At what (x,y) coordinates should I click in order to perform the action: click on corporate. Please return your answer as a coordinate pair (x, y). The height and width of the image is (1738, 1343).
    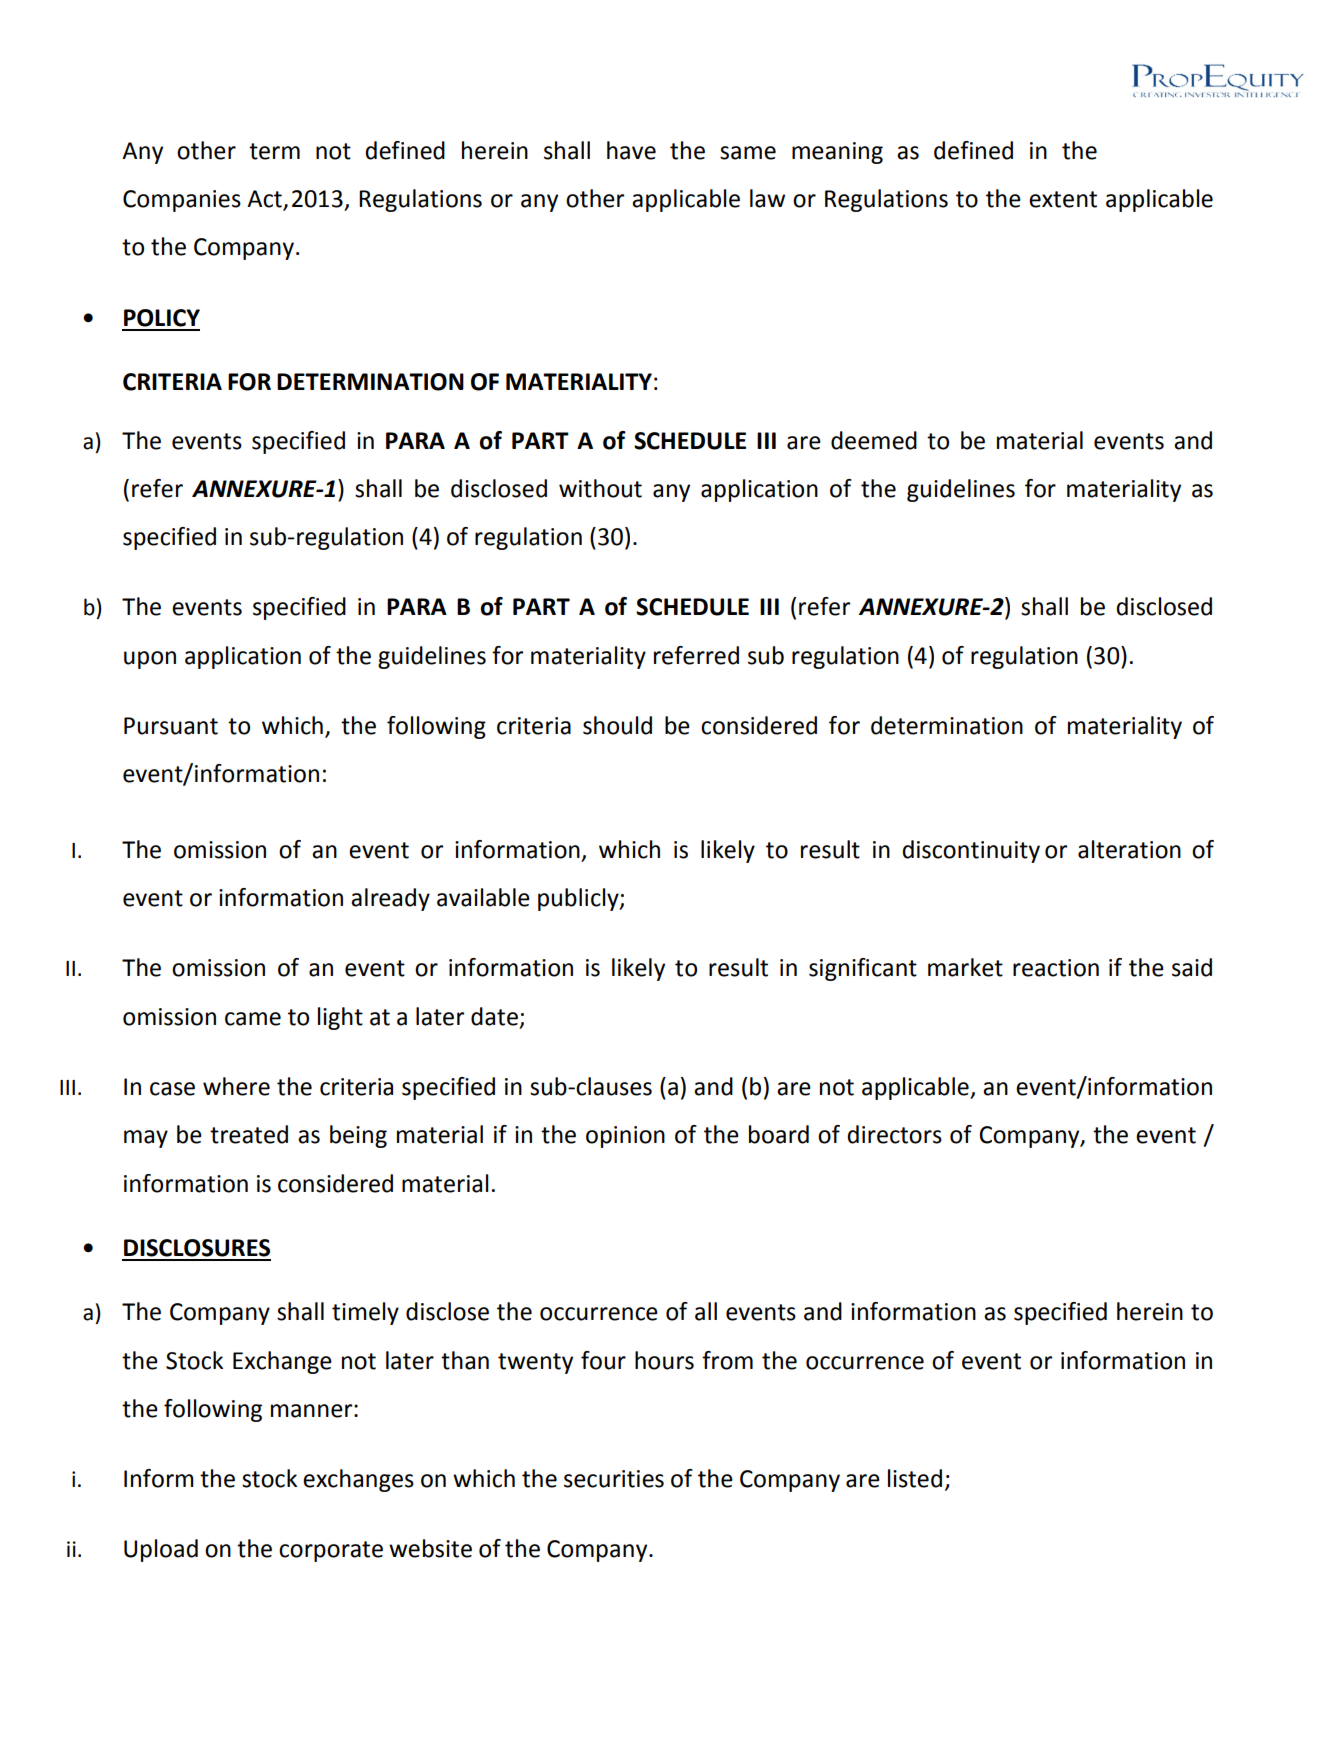
    Looking at the image, I should click on (331, 1551).
